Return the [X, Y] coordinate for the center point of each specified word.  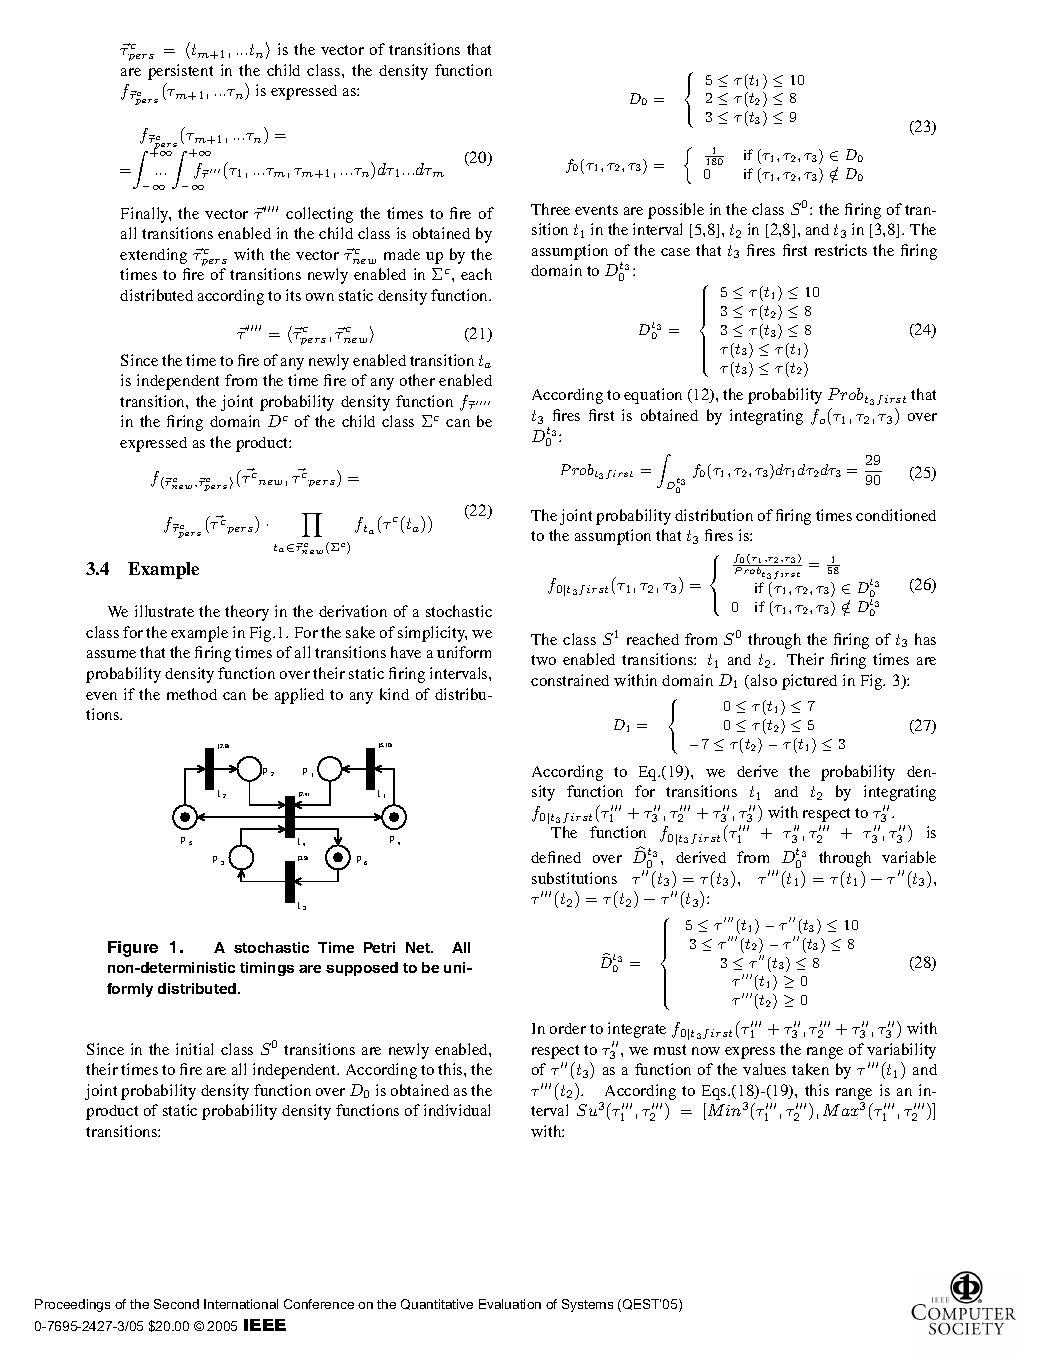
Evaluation [510, 1304]
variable [909, 857]
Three [550, 209]
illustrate [164, 611]
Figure [133, 949]
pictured [809, 682]
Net [419, 947]
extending [153, 256]
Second [176, 1304]
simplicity [432, 634]
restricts [841, 250]
